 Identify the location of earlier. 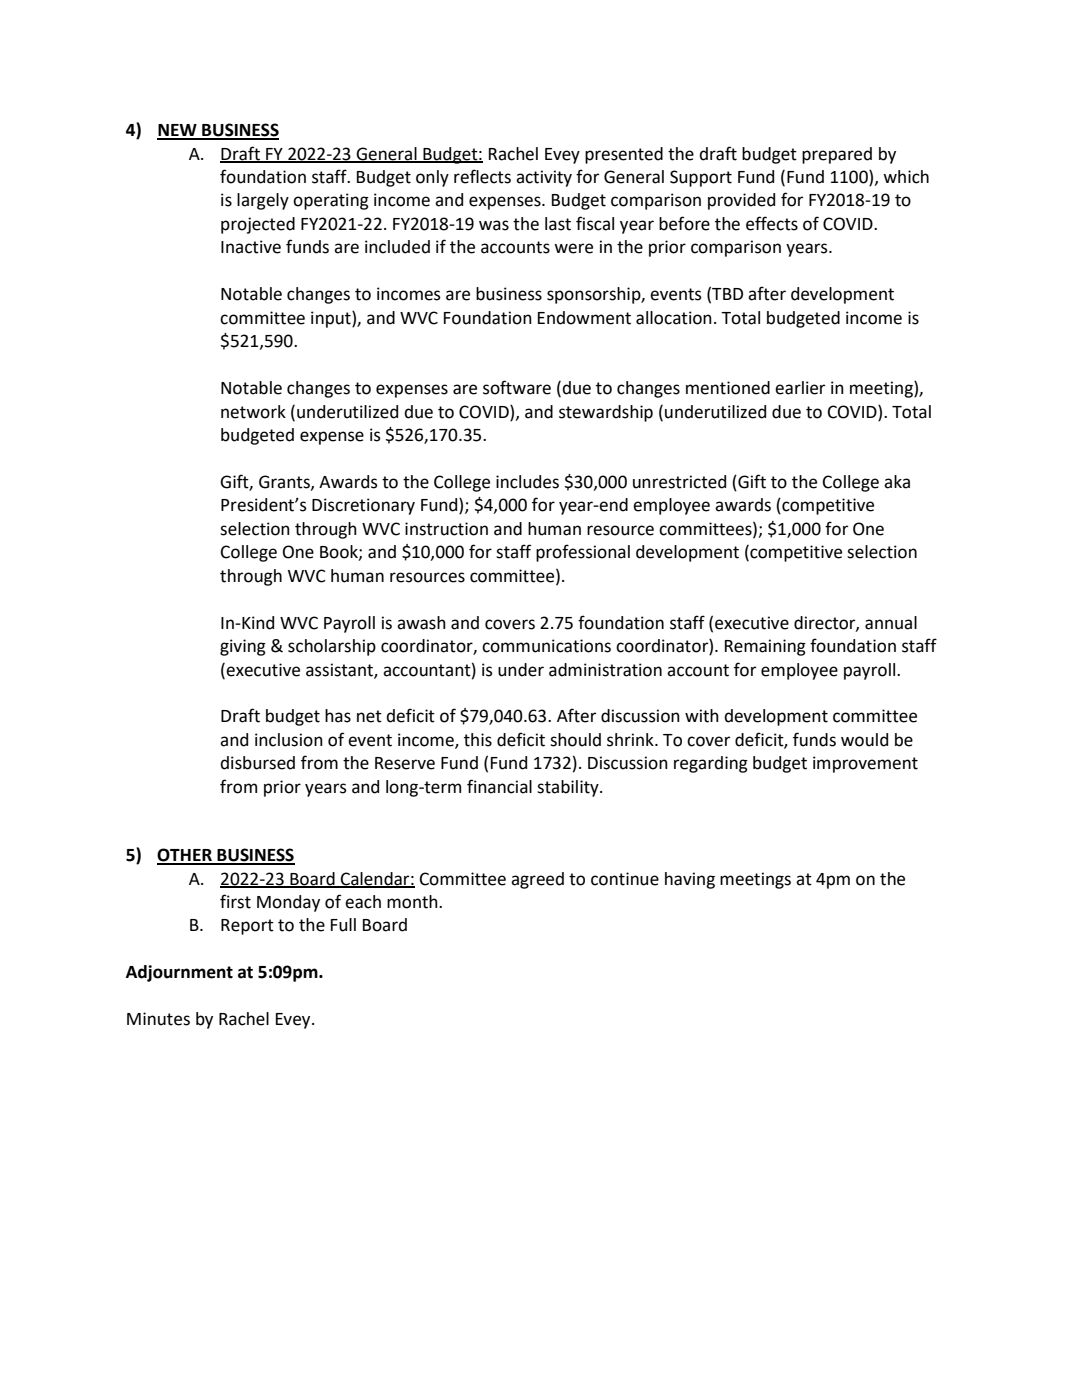
(800, 388).
